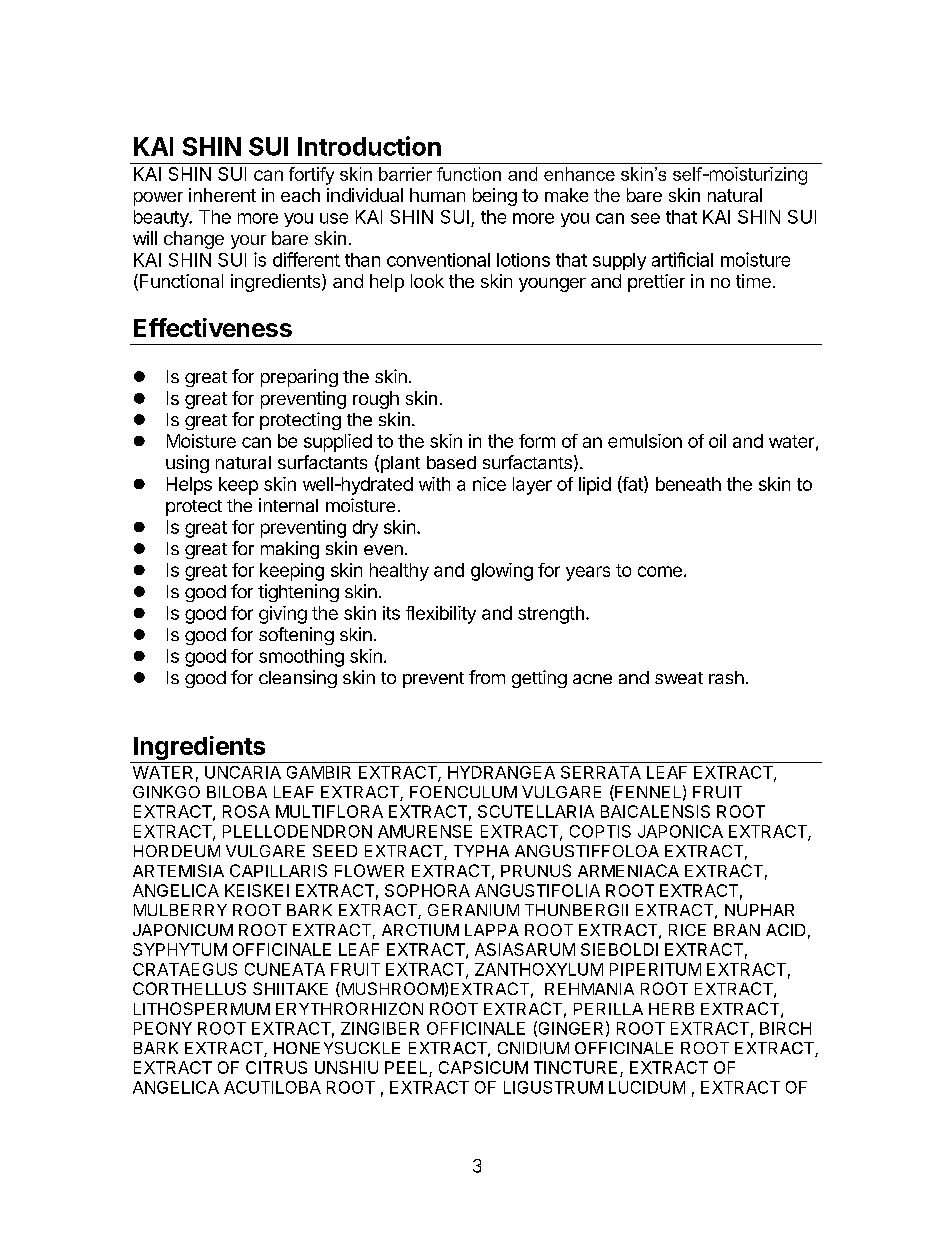  I want to click on cleansing, so click(298, 679).
